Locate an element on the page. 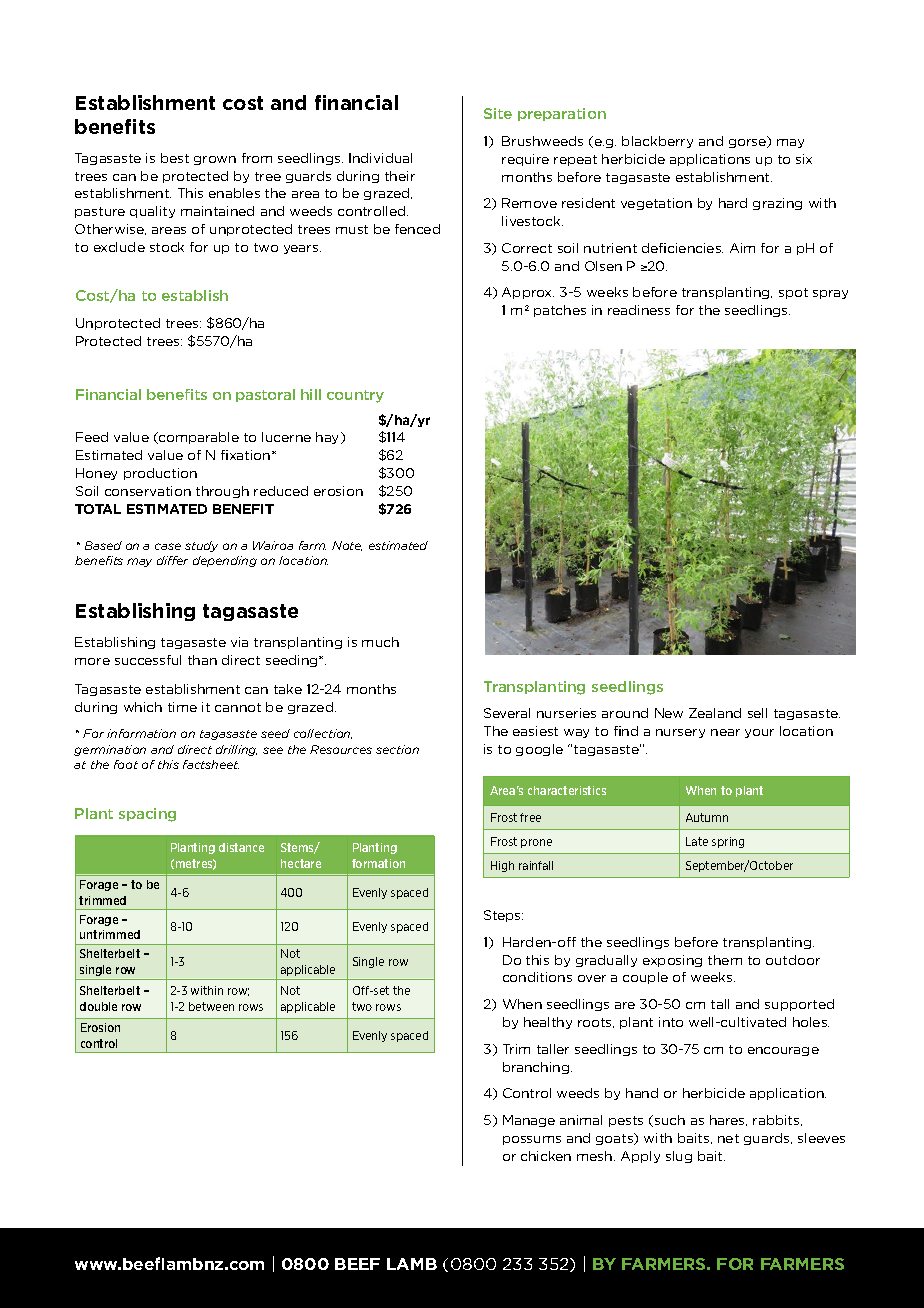 The image size is (924, 1308). between is located at coordinates (211, 1006).
